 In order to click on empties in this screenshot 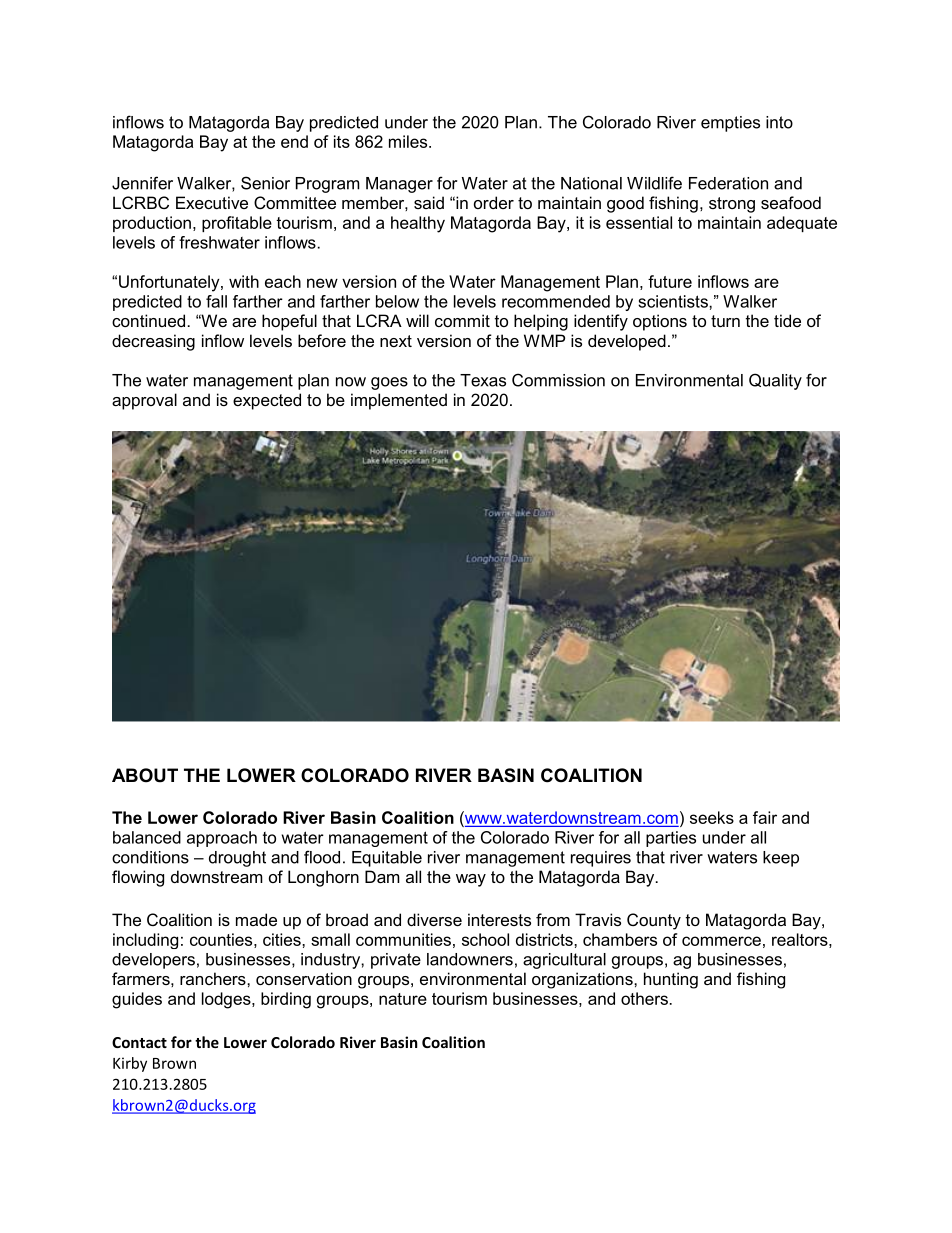, I will do `click(730, 124)`.
